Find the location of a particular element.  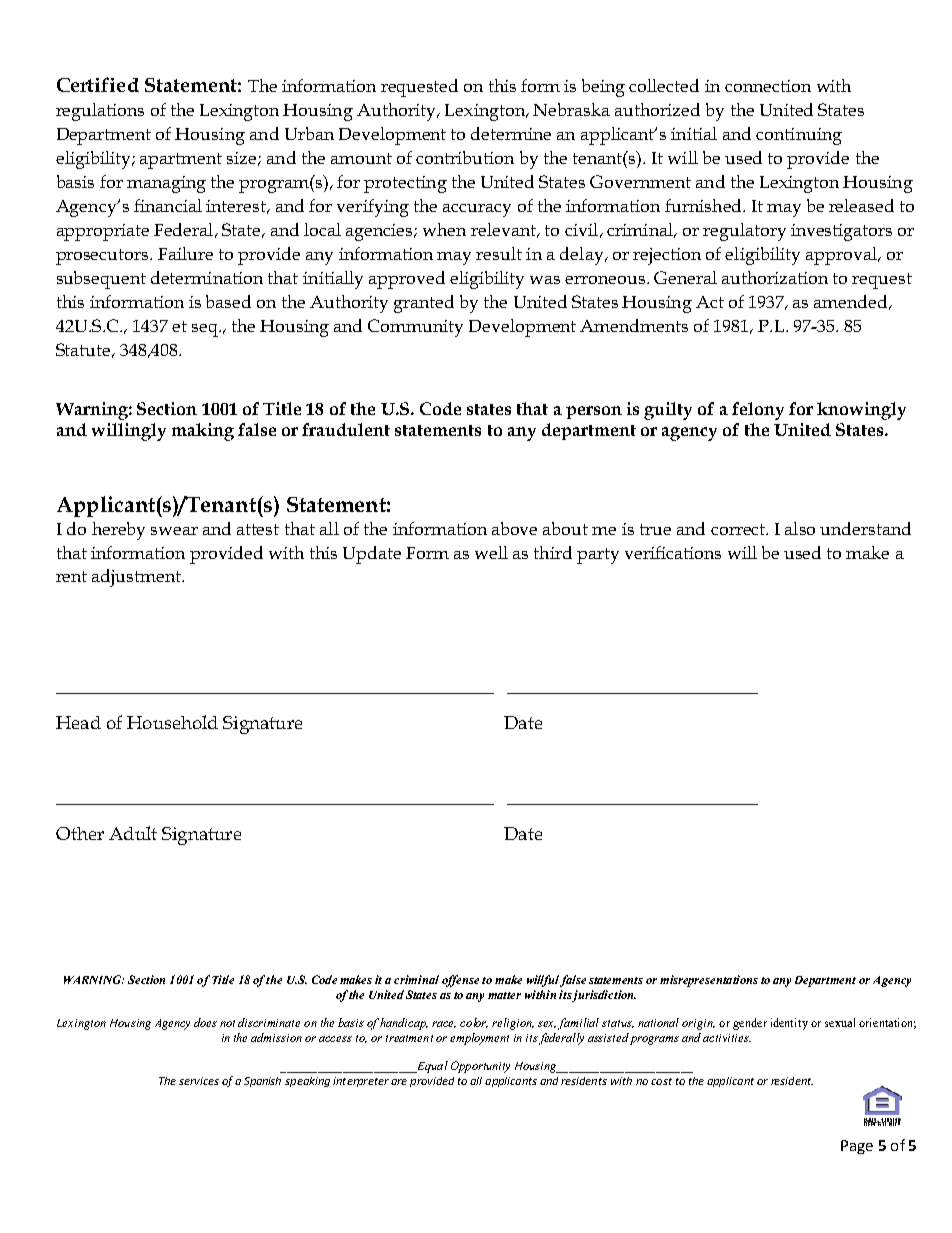

misrepresentations is located at coordinates (709, 981).
